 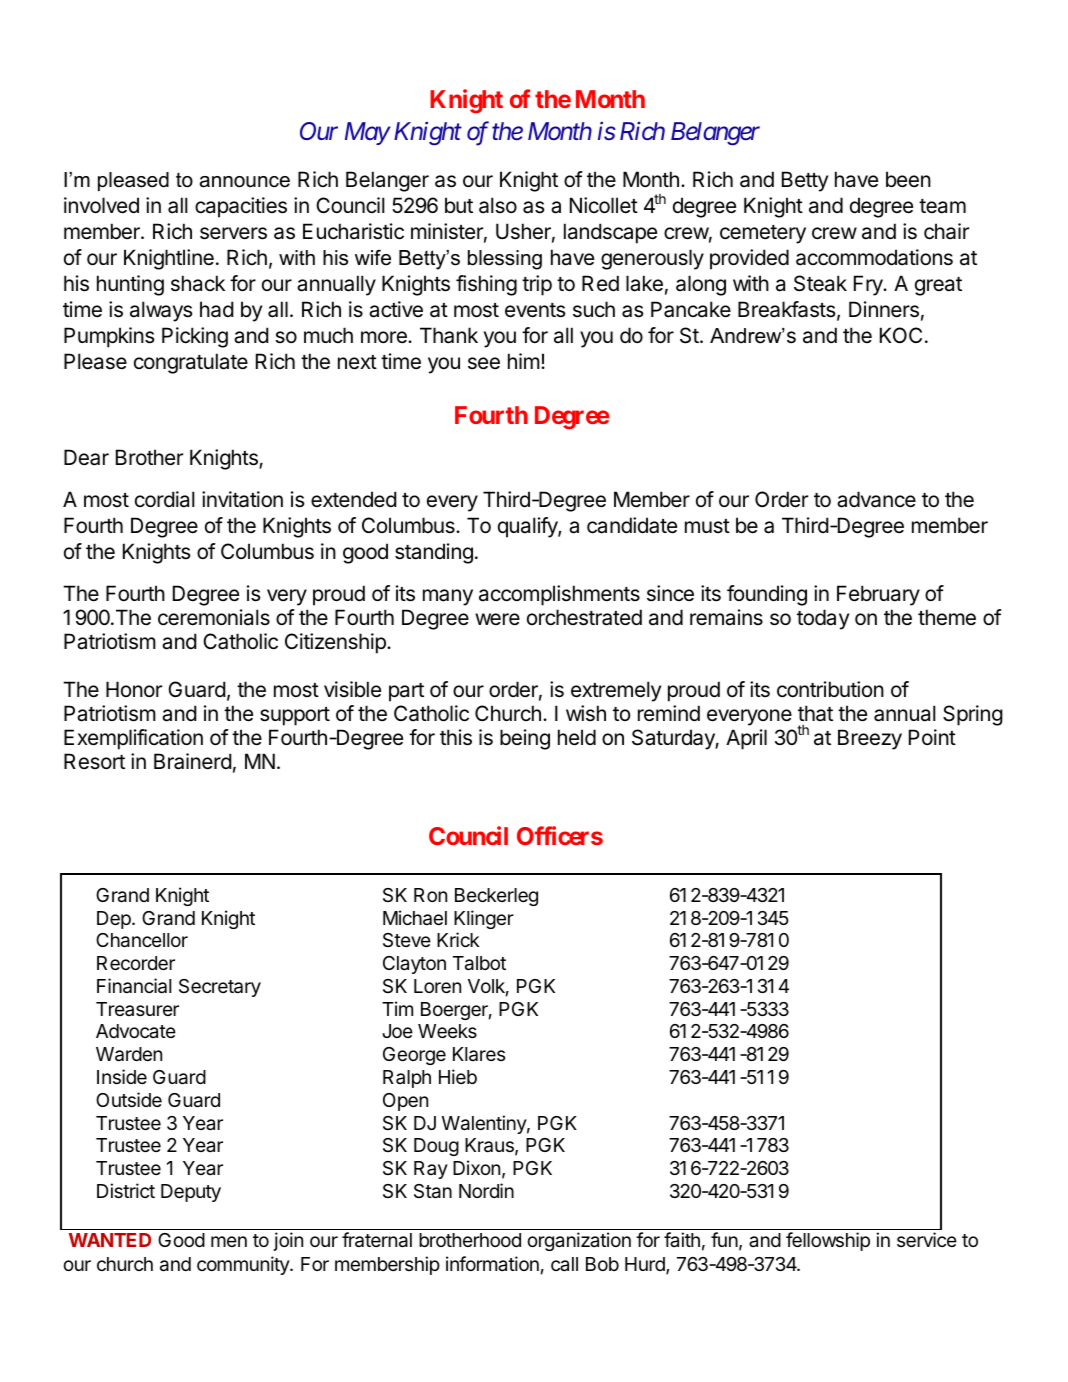 I want to click on Brainerd, so click(x=193, y=761).
